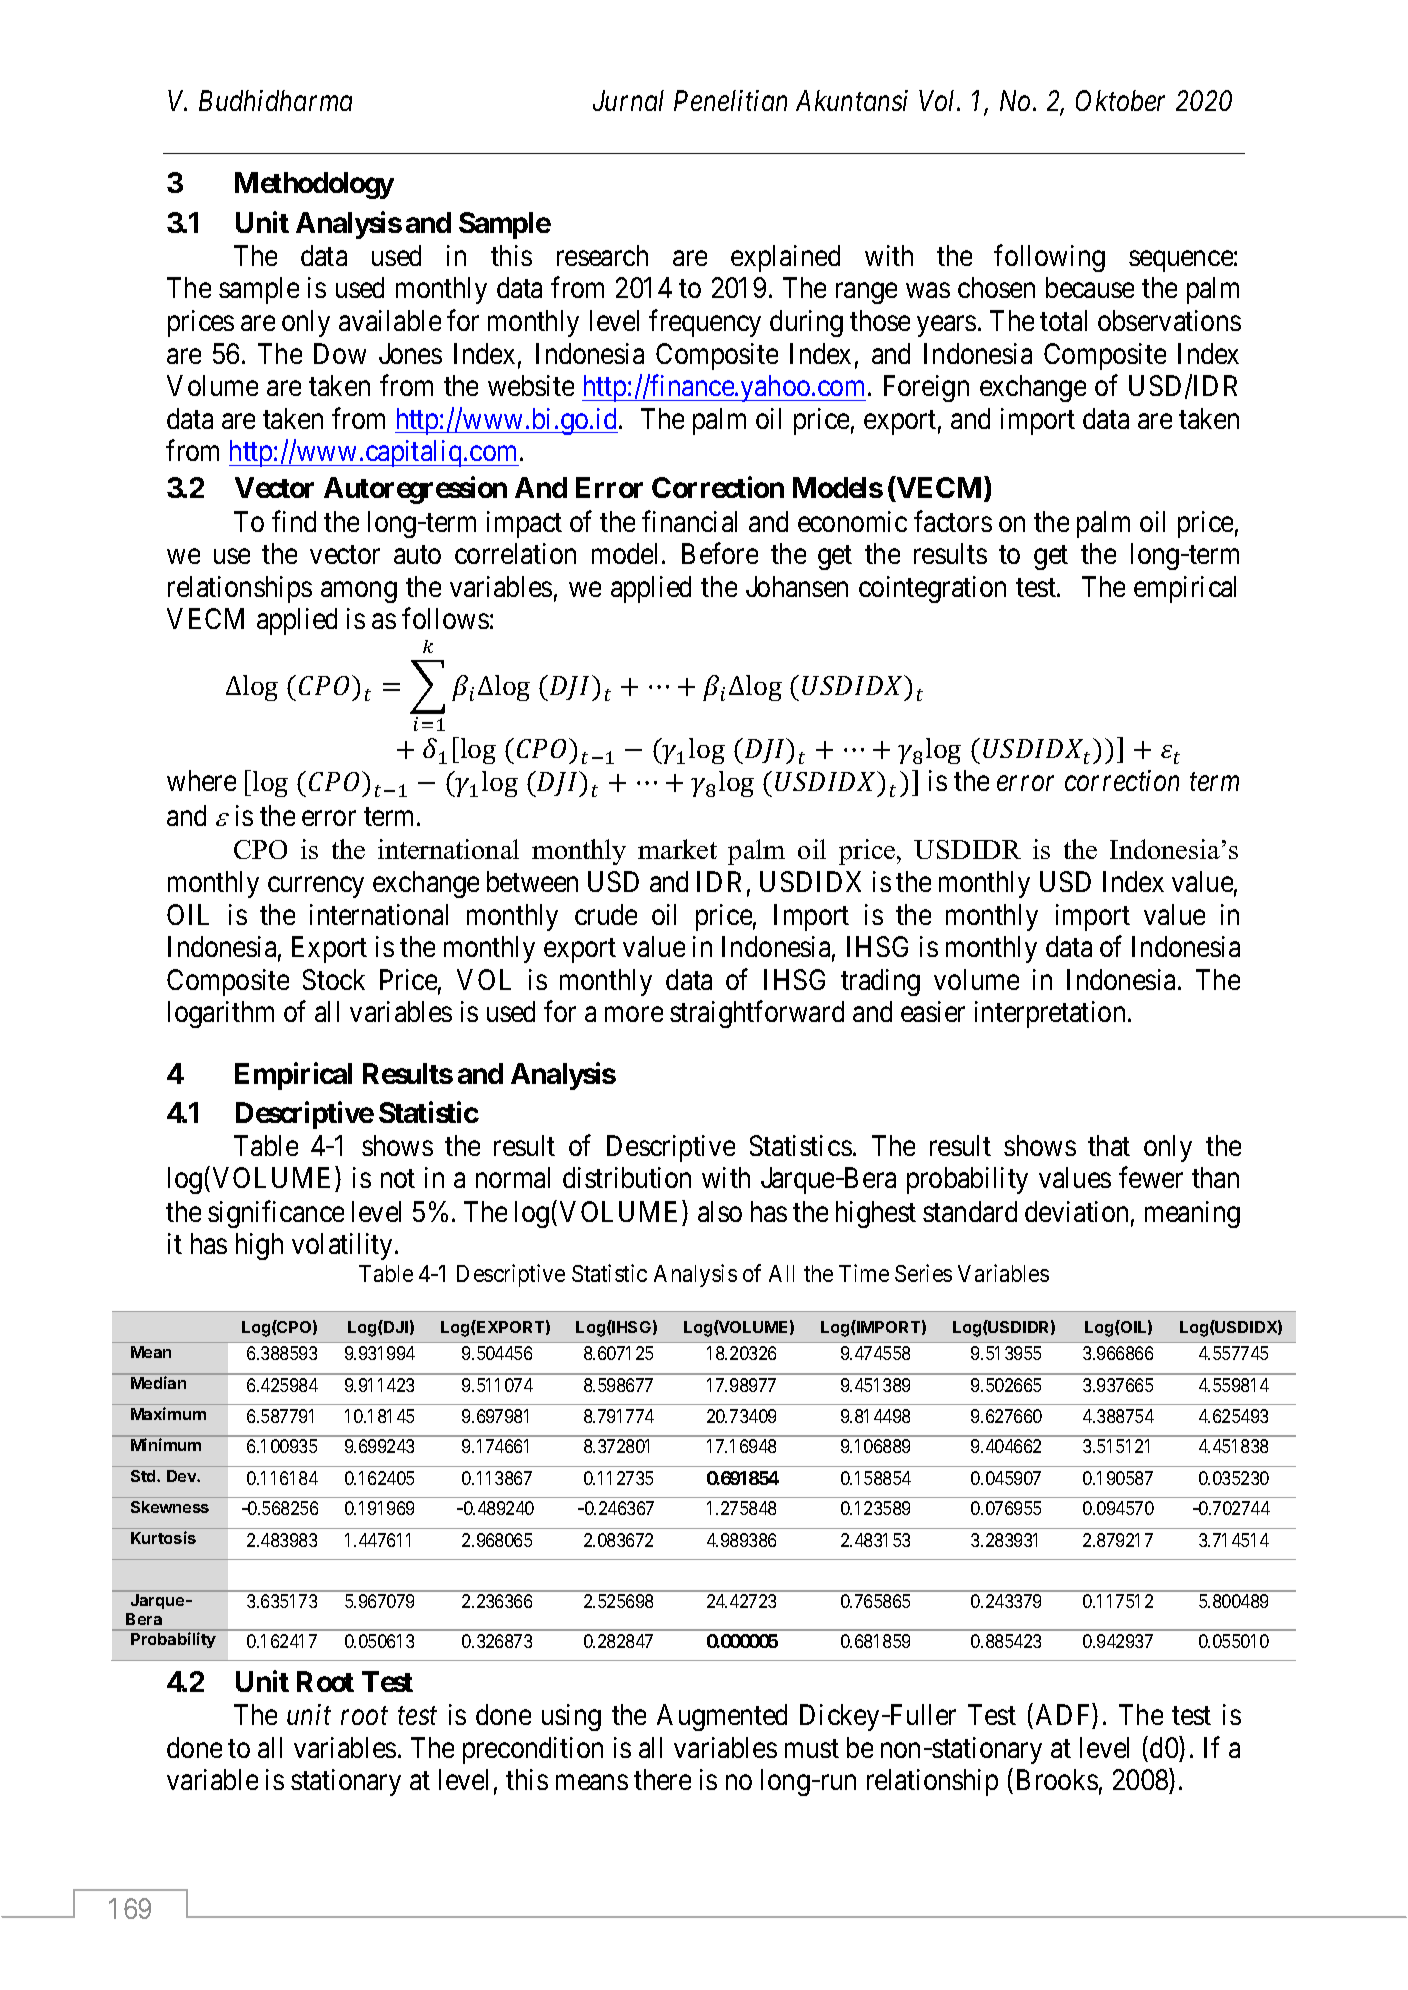 The width and height of the screenshot is (1408, 1990). What do you see at coordinates (158, 1382) in the screenshot?
I see `Median` at bounding box center [158, 1382].
